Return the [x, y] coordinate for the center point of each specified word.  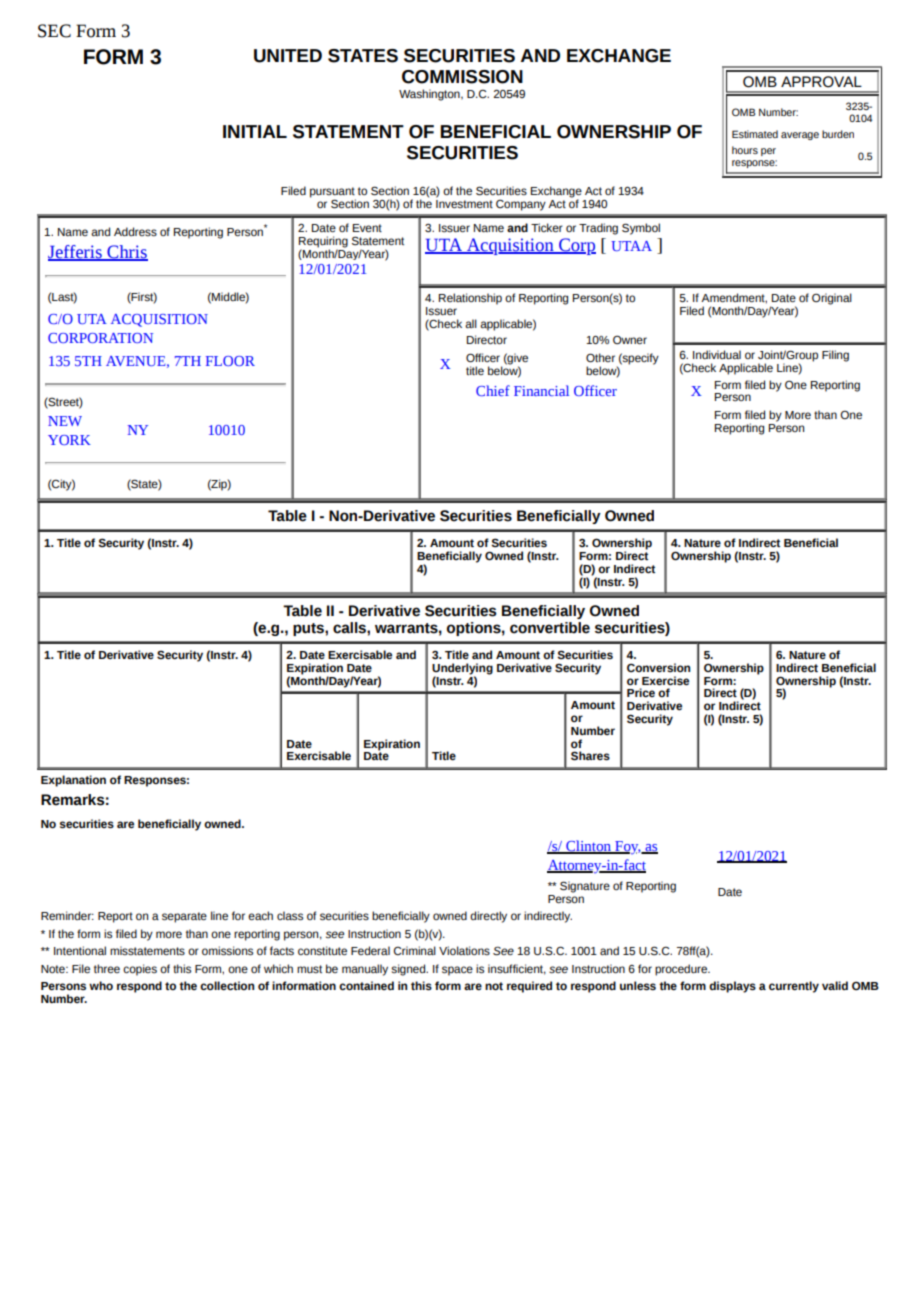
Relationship [470, 299]
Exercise [665, 680]
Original [832, 299]
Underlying [462, 670]
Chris [126, 253]
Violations [464, 950]
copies [140, 970]
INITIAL [255, 131]
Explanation [73, 781]
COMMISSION [462, 77]
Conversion [658, 667]
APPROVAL [821, 82]
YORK [69, 440]
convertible [550, 628]
